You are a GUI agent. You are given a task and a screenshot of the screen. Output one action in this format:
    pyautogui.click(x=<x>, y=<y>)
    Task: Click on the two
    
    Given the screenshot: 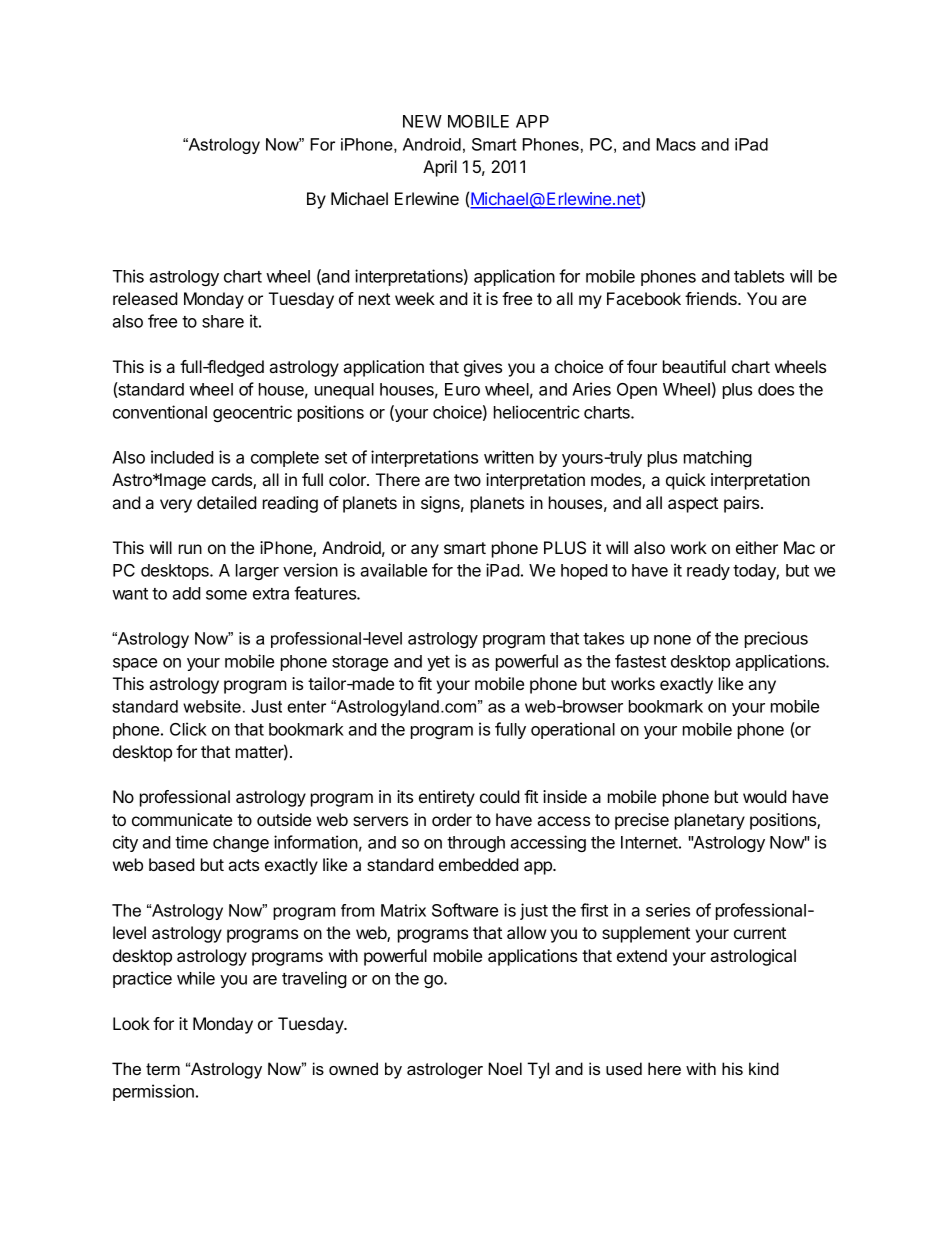 What is the action you would take?
    pyautogui.click(x=467, y=480)
